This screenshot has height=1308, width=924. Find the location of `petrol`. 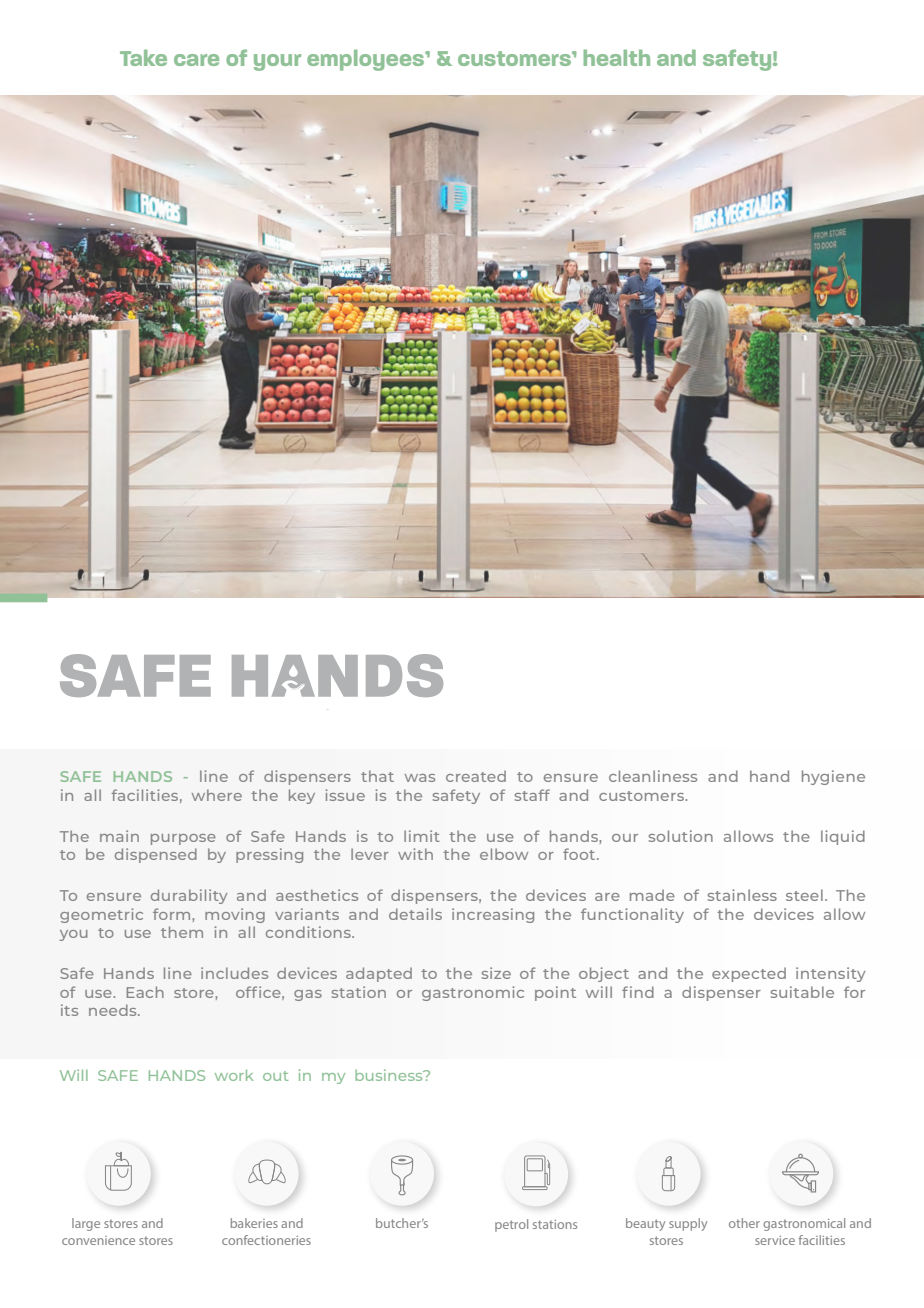

petrol is located at coordinates (511, 1225).
